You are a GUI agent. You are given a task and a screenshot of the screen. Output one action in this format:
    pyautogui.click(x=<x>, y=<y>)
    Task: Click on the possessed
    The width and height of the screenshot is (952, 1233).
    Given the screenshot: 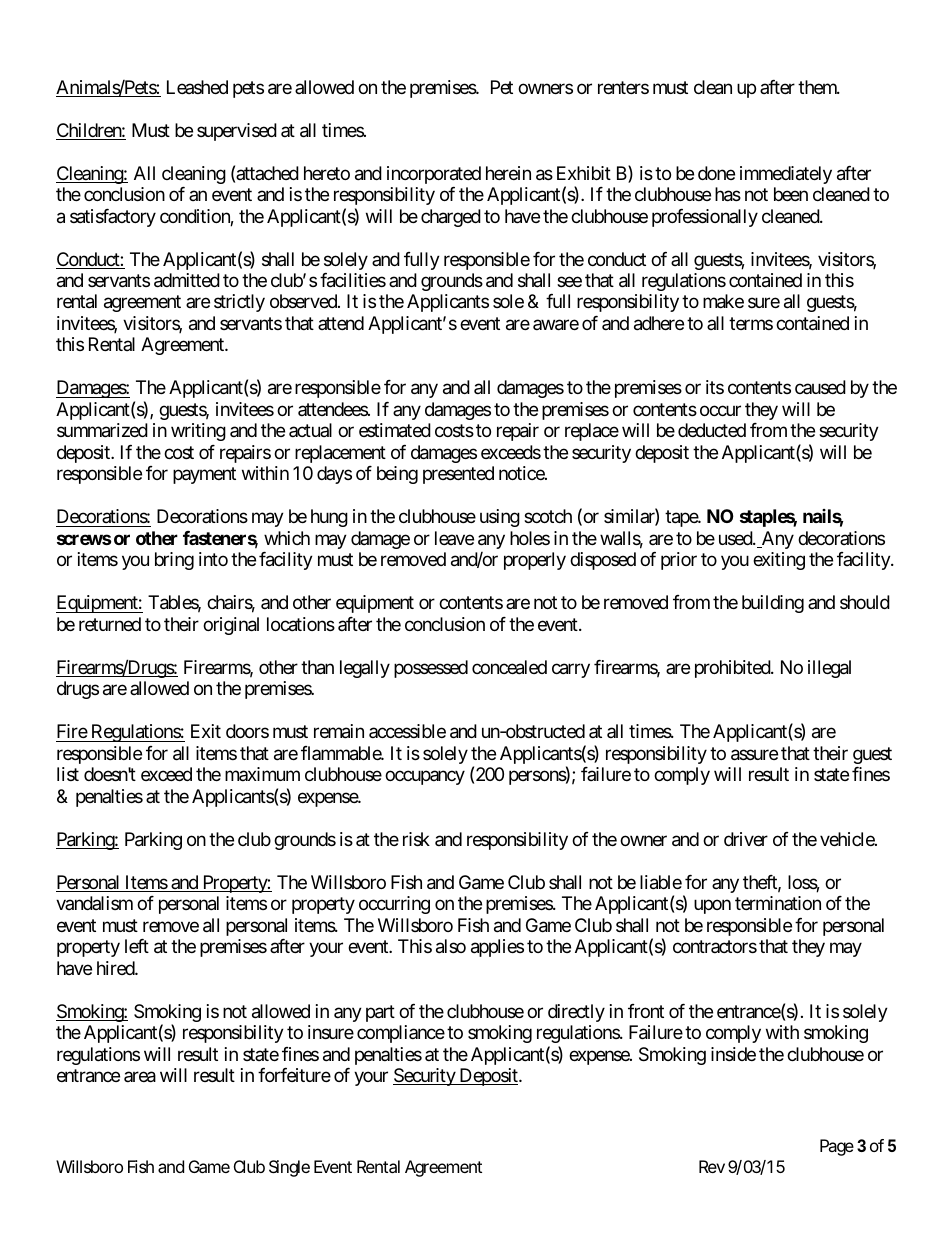 What is the action you would take?
    pyautogui.click(x=431, y=669)
